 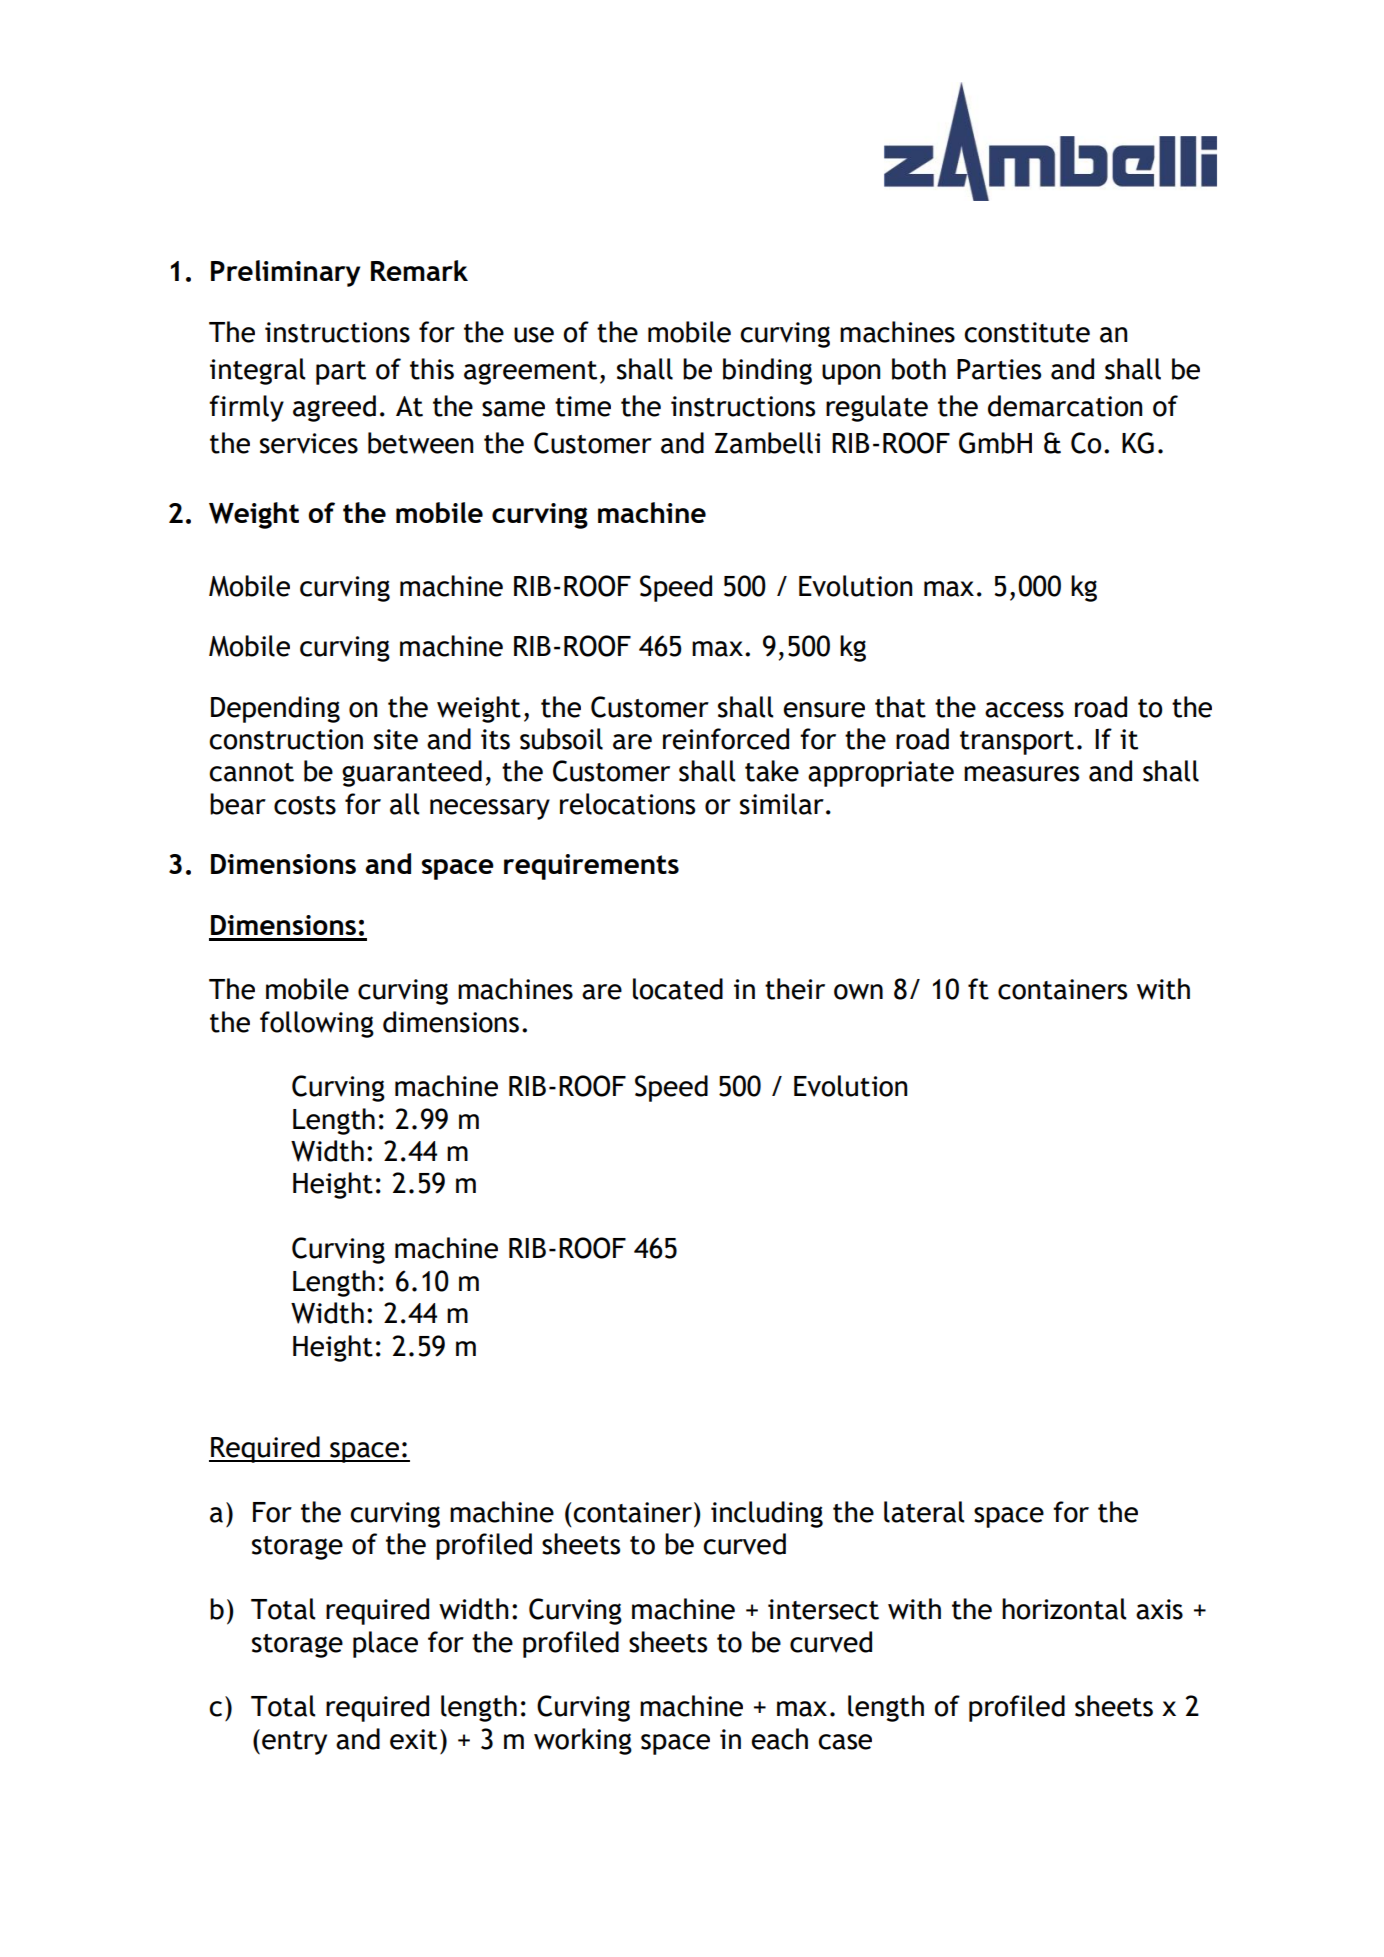 I want to click on following, so click(x=317, y=1024).
